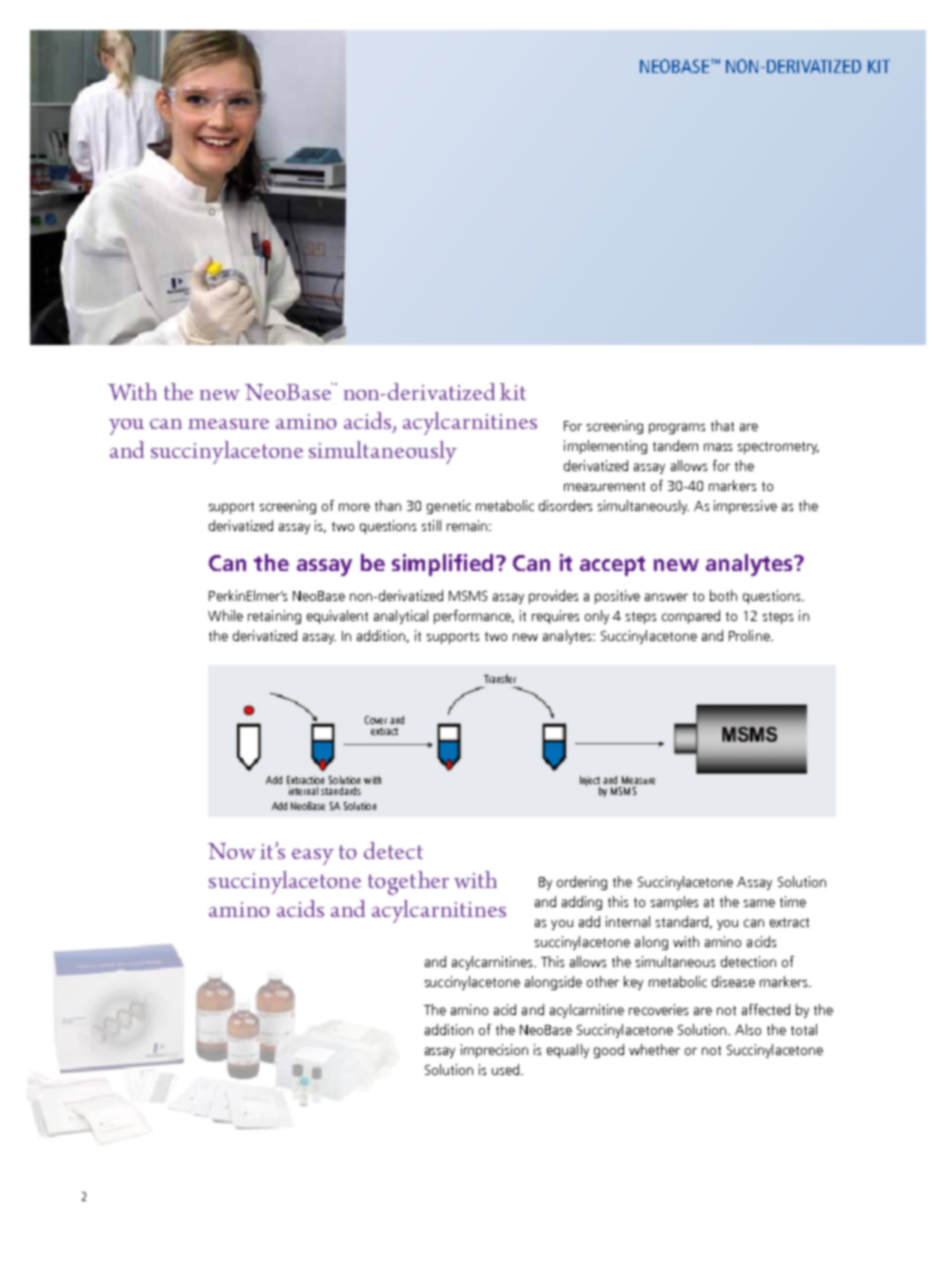 The width and height of the image is (952, 1265). Describe the element at coordinates (232, 851) in the image. I see `Now` at that location.
